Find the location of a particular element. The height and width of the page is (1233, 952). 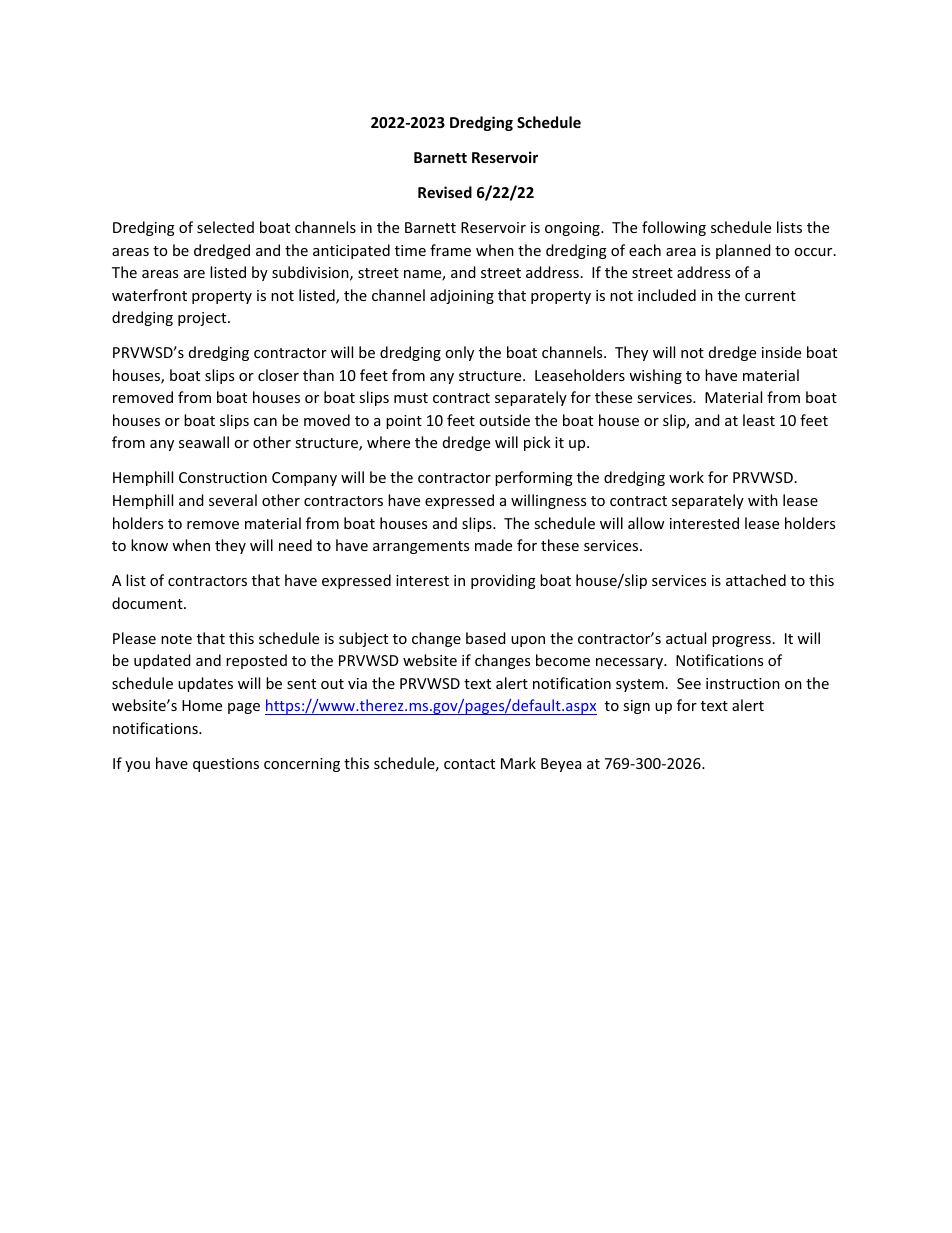

Construction is located at coordinates (223, 477).
